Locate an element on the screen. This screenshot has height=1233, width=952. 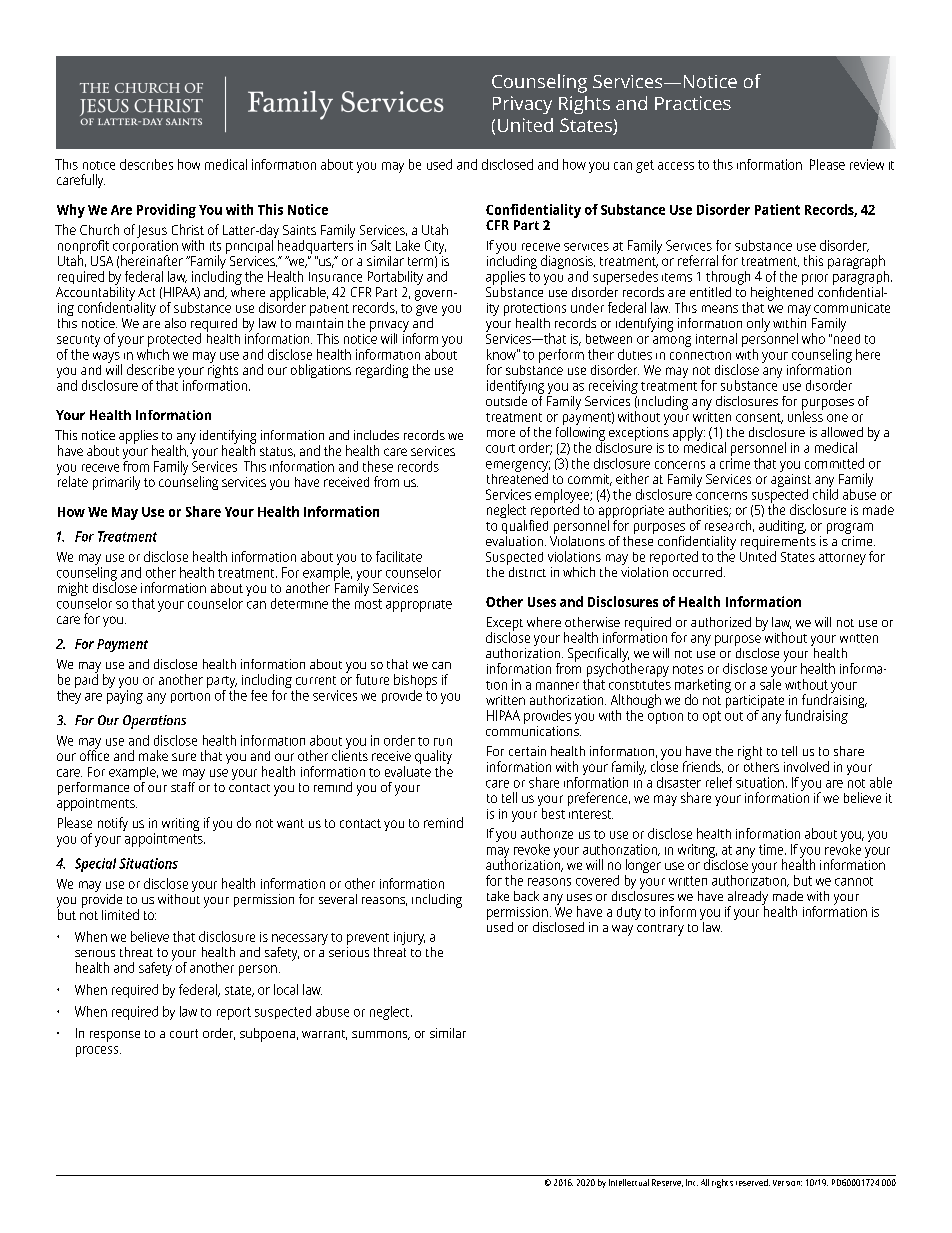
process is located at coordinates (98, 1051).
